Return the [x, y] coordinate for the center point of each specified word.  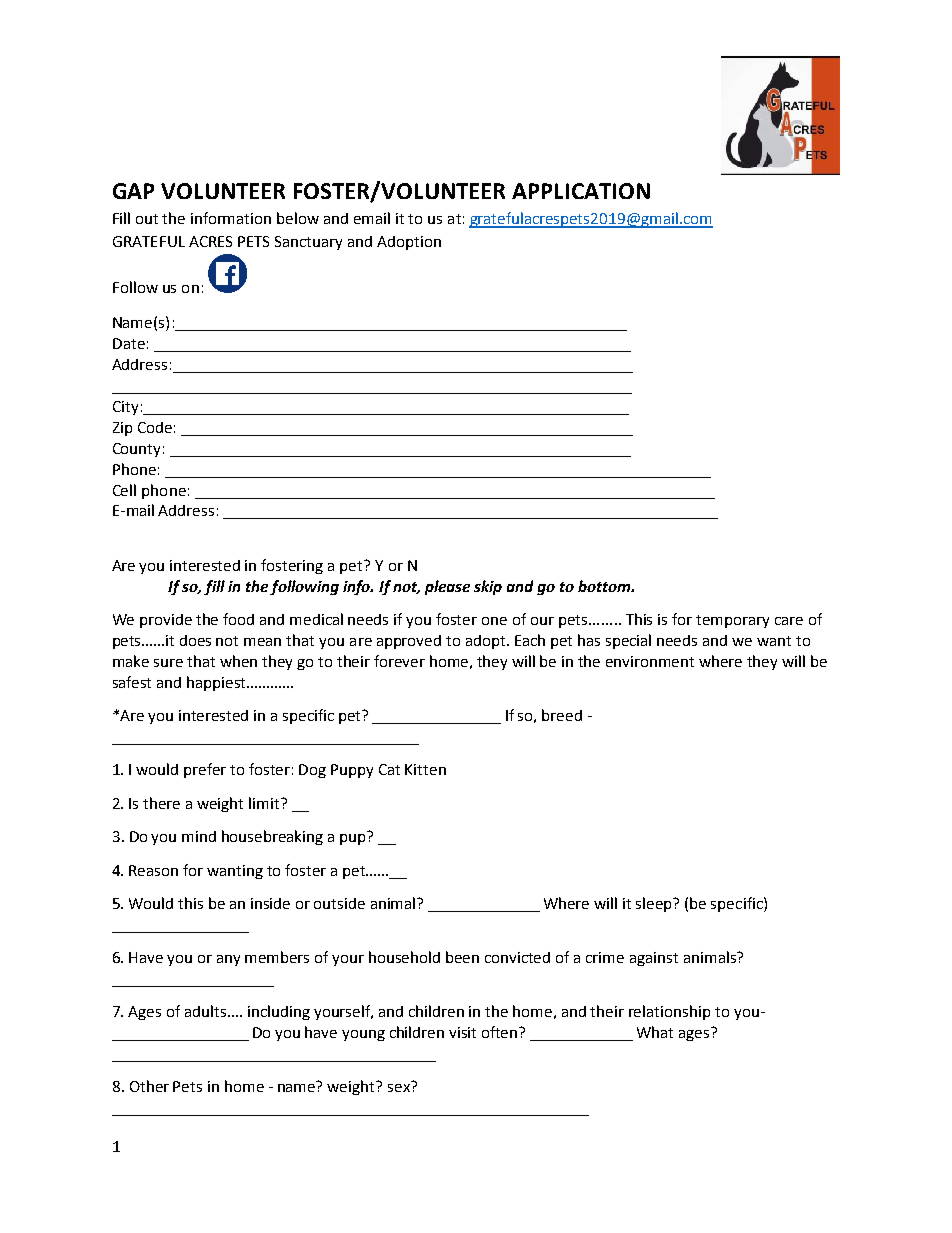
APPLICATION [581, 191]
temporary [732, 621]
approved [409, 642]
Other [149, 1086]
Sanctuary [308, 243]
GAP [133, 191]
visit [462, 1032]
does [195, 640]
